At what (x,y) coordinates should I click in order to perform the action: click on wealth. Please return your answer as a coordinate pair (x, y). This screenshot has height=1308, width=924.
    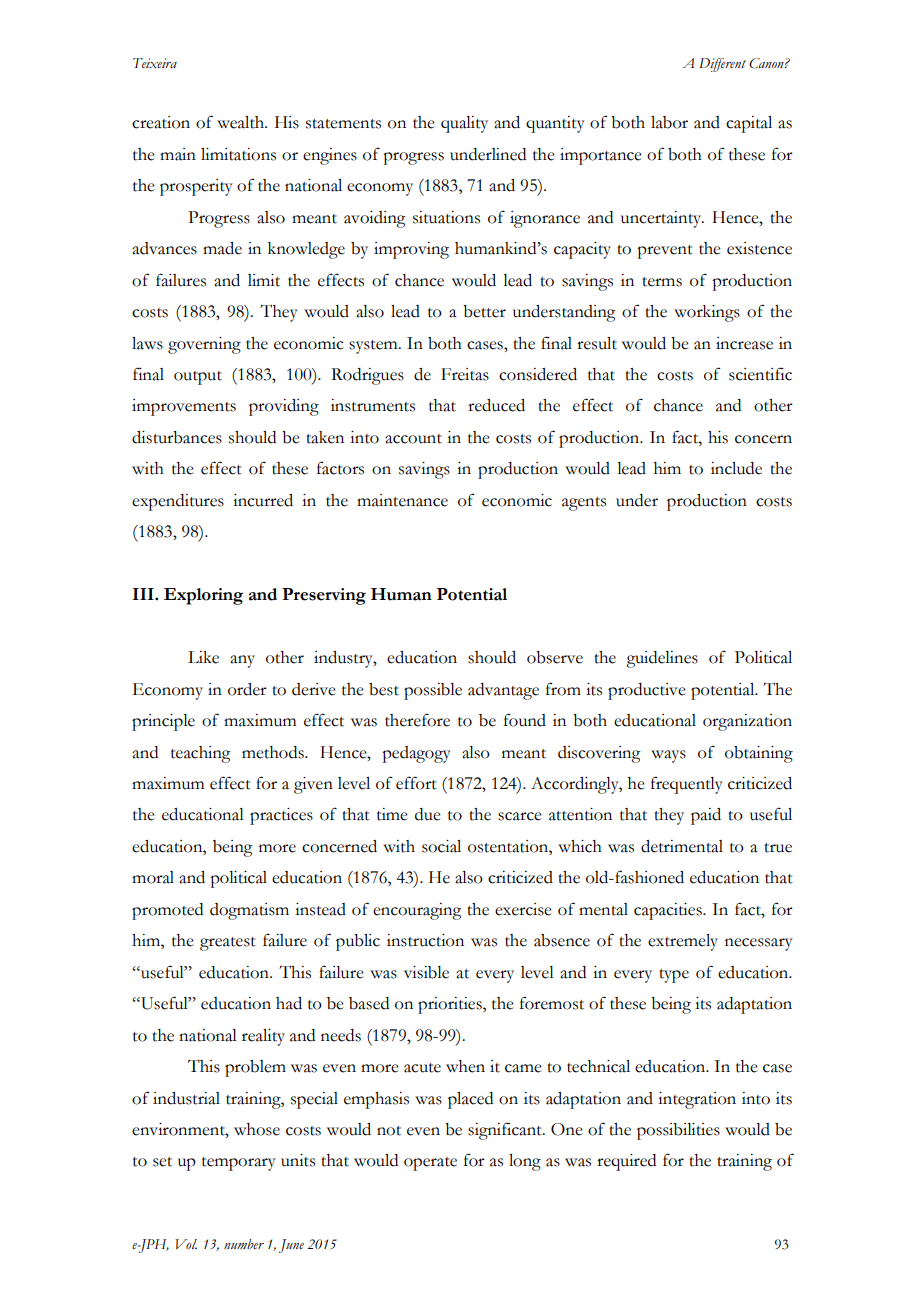
    Looking at the image, I should click on (242, 122).
